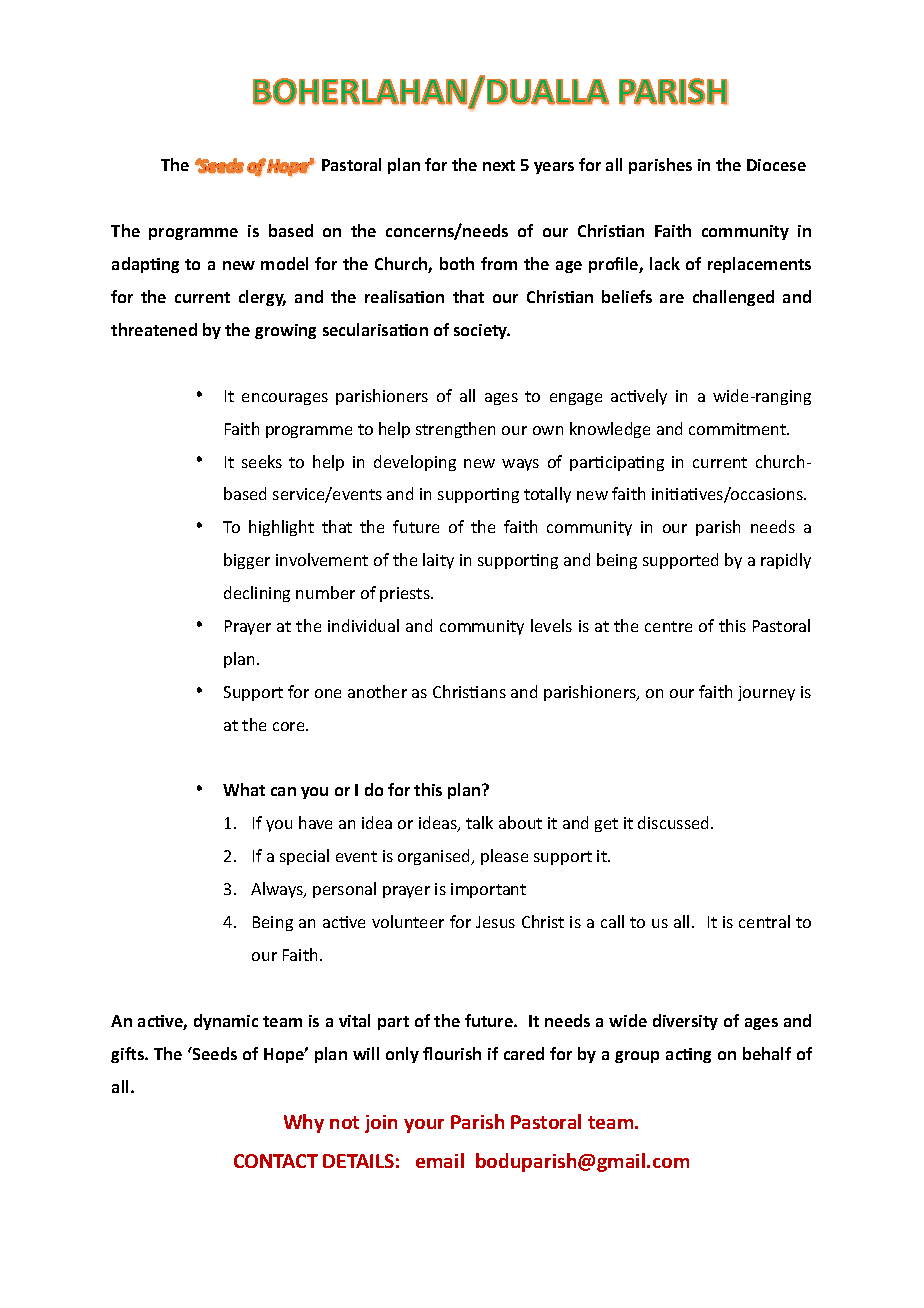  Describe the element at coordinates (276, 1161) in the image. I see `CONTACT` at that location.
